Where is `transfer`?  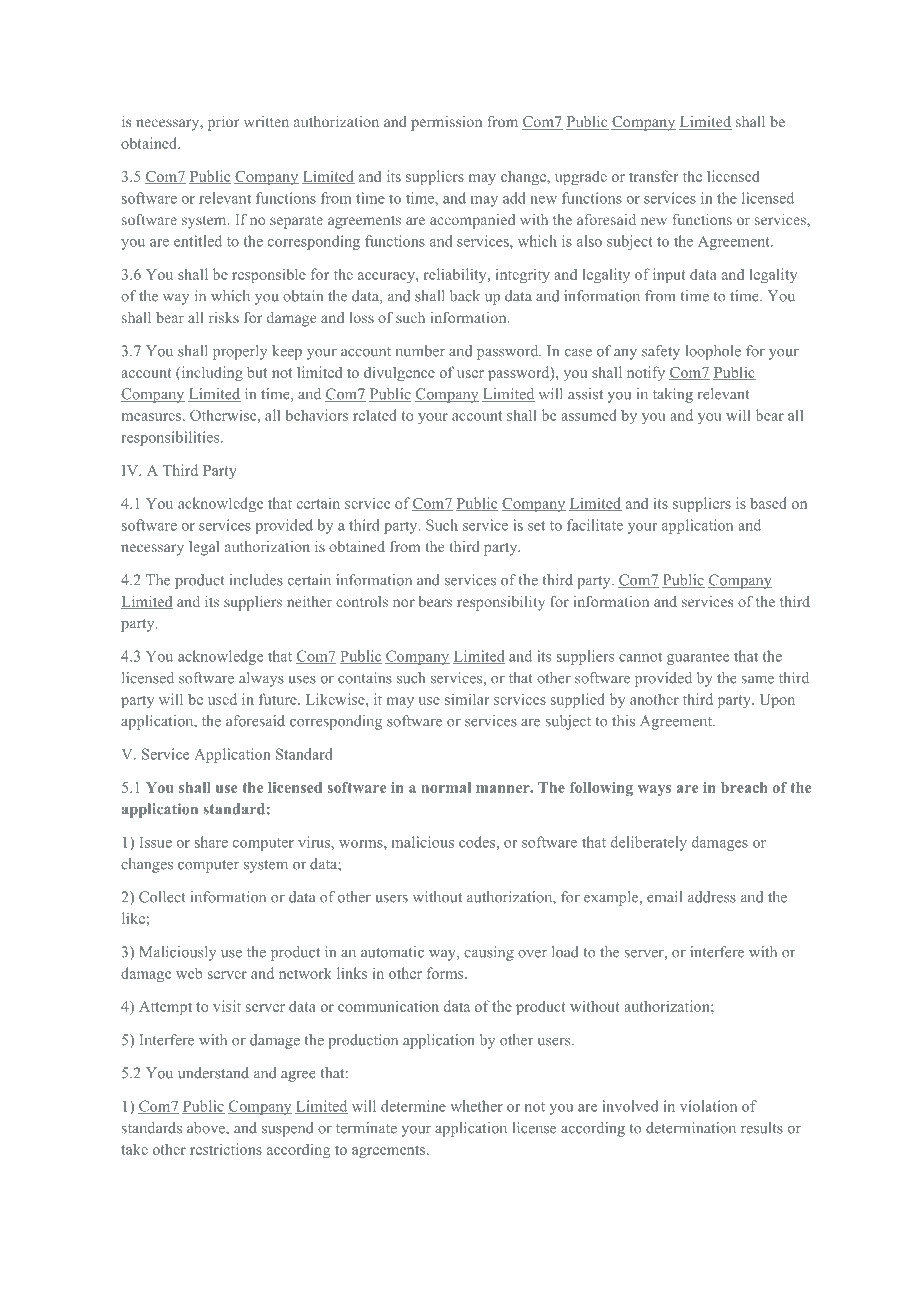
transfer is located at coordinates (654, 176).
